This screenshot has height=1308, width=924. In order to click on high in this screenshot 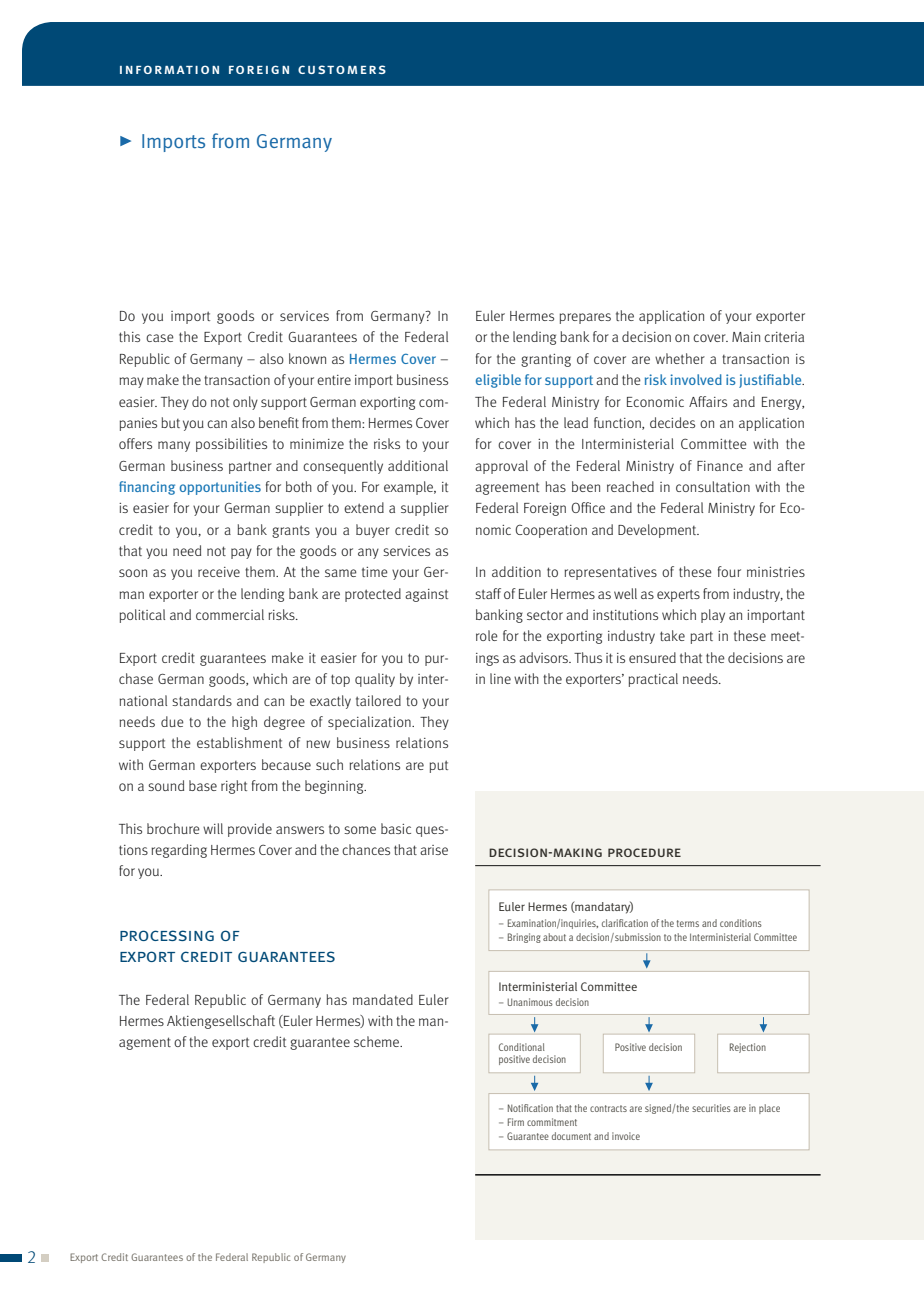, I will do `click(244, 723)`.
